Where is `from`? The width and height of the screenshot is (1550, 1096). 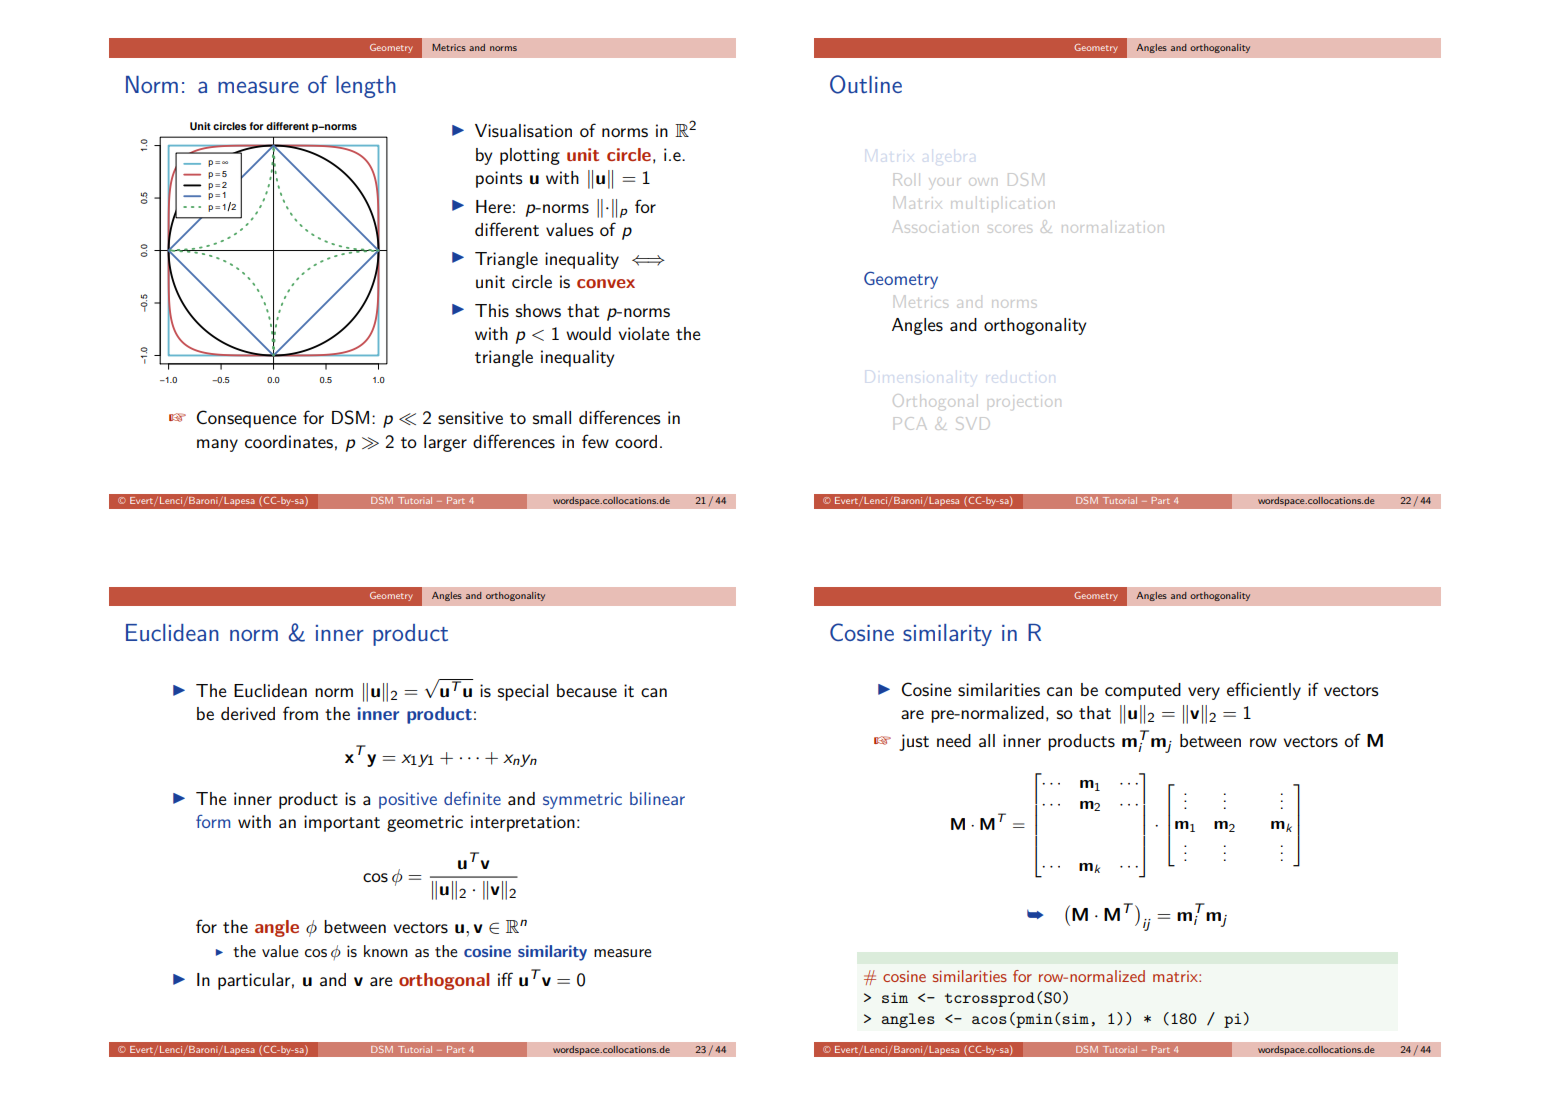
from is located at coordinates (300, 713).
